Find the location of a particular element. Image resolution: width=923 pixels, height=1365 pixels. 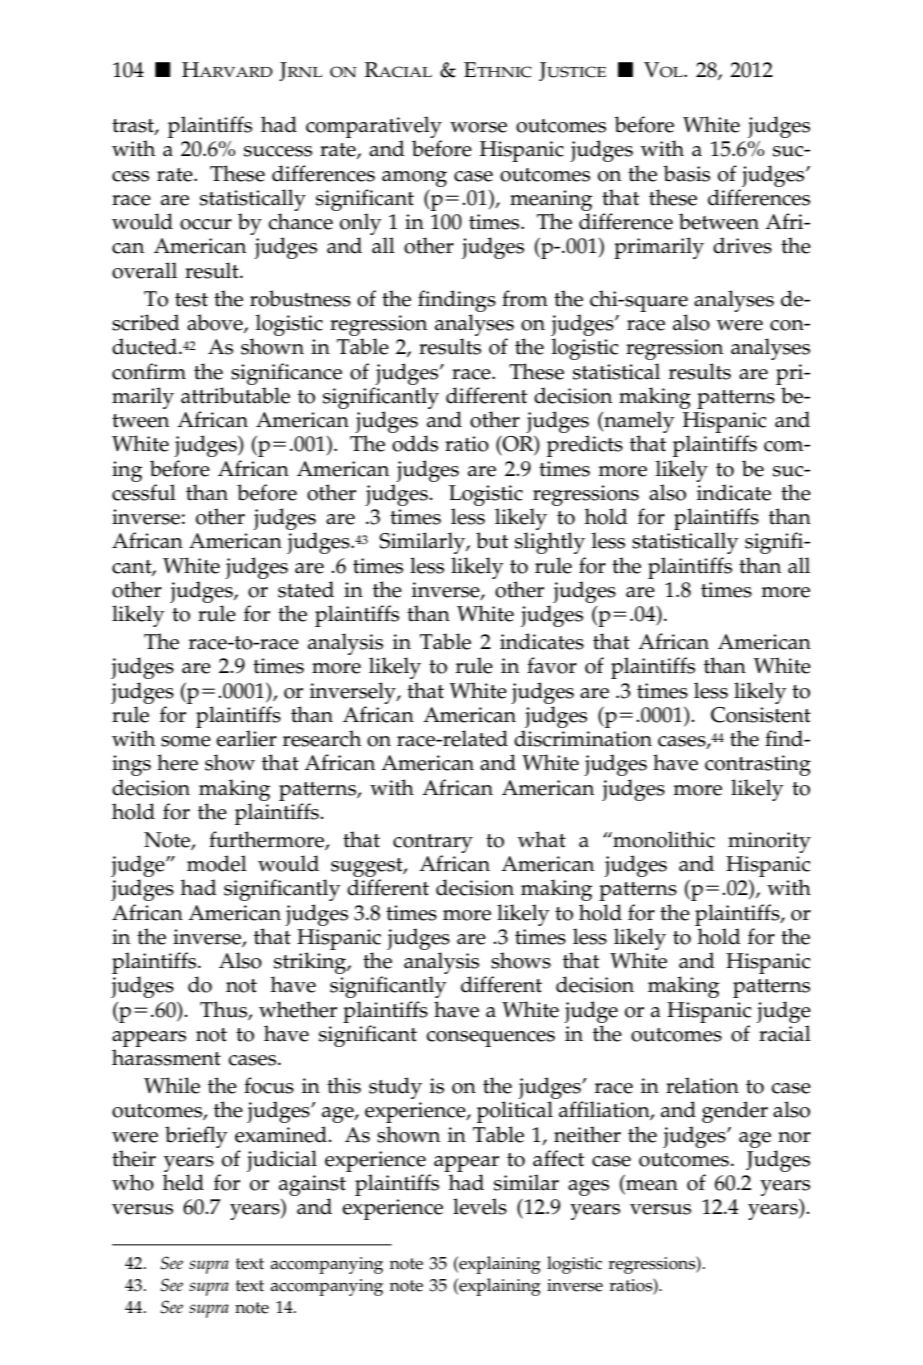

among is located at coordinates (414, 179).
